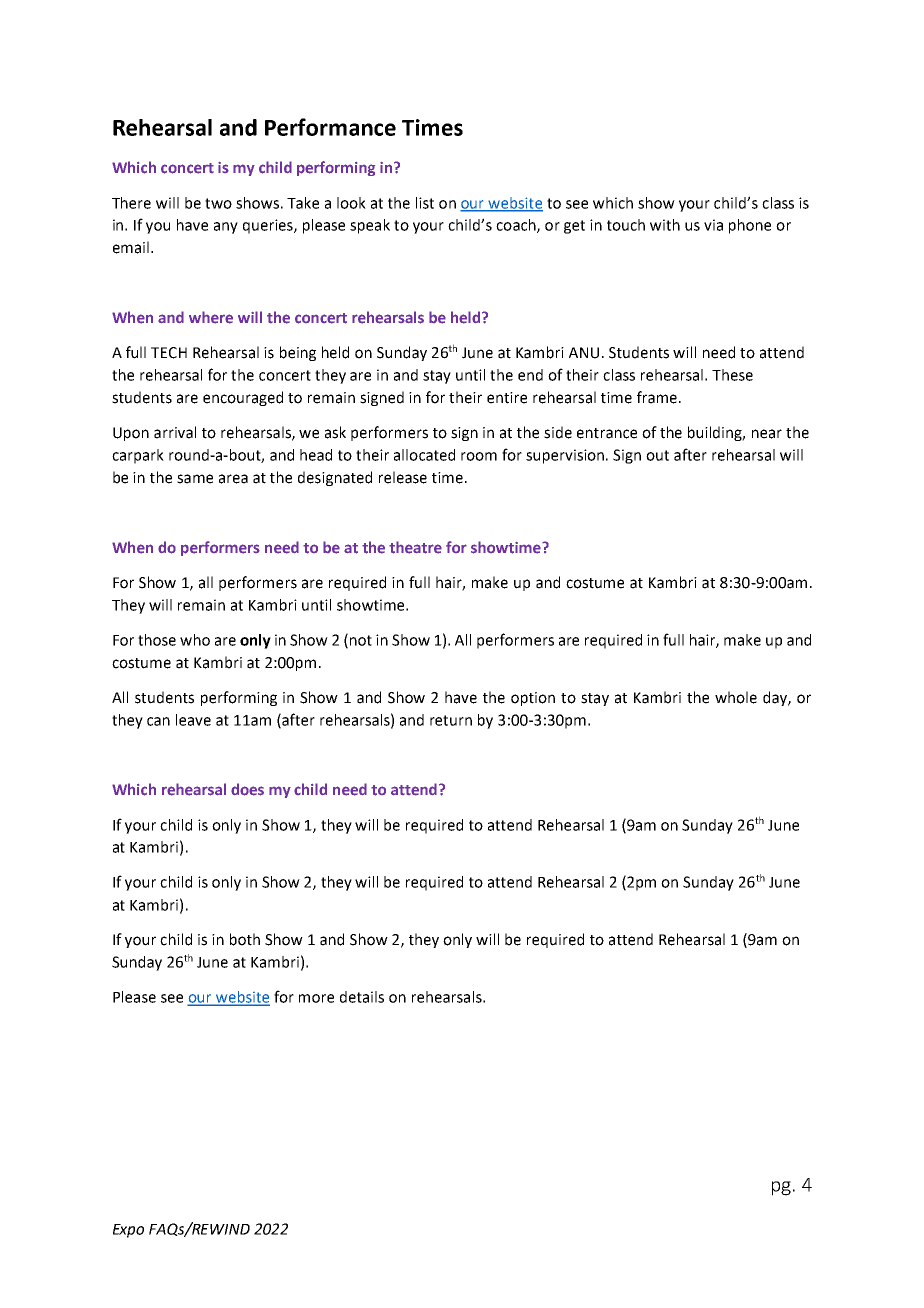 This image has height=1308, width=924. I want to click on leave, so click(193, 720).
